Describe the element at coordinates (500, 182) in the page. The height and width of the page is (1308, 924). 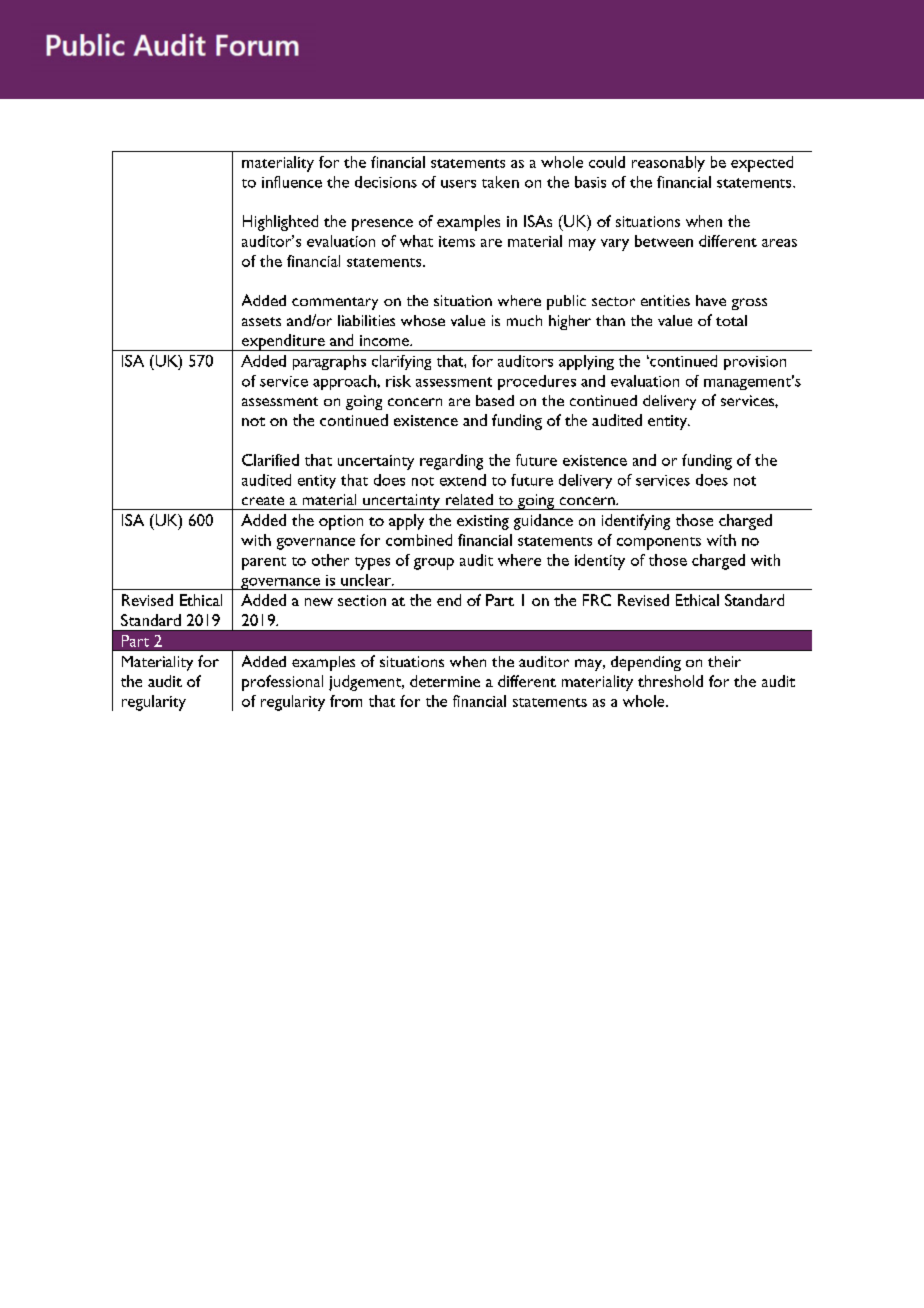
I see `taken` at that location.
